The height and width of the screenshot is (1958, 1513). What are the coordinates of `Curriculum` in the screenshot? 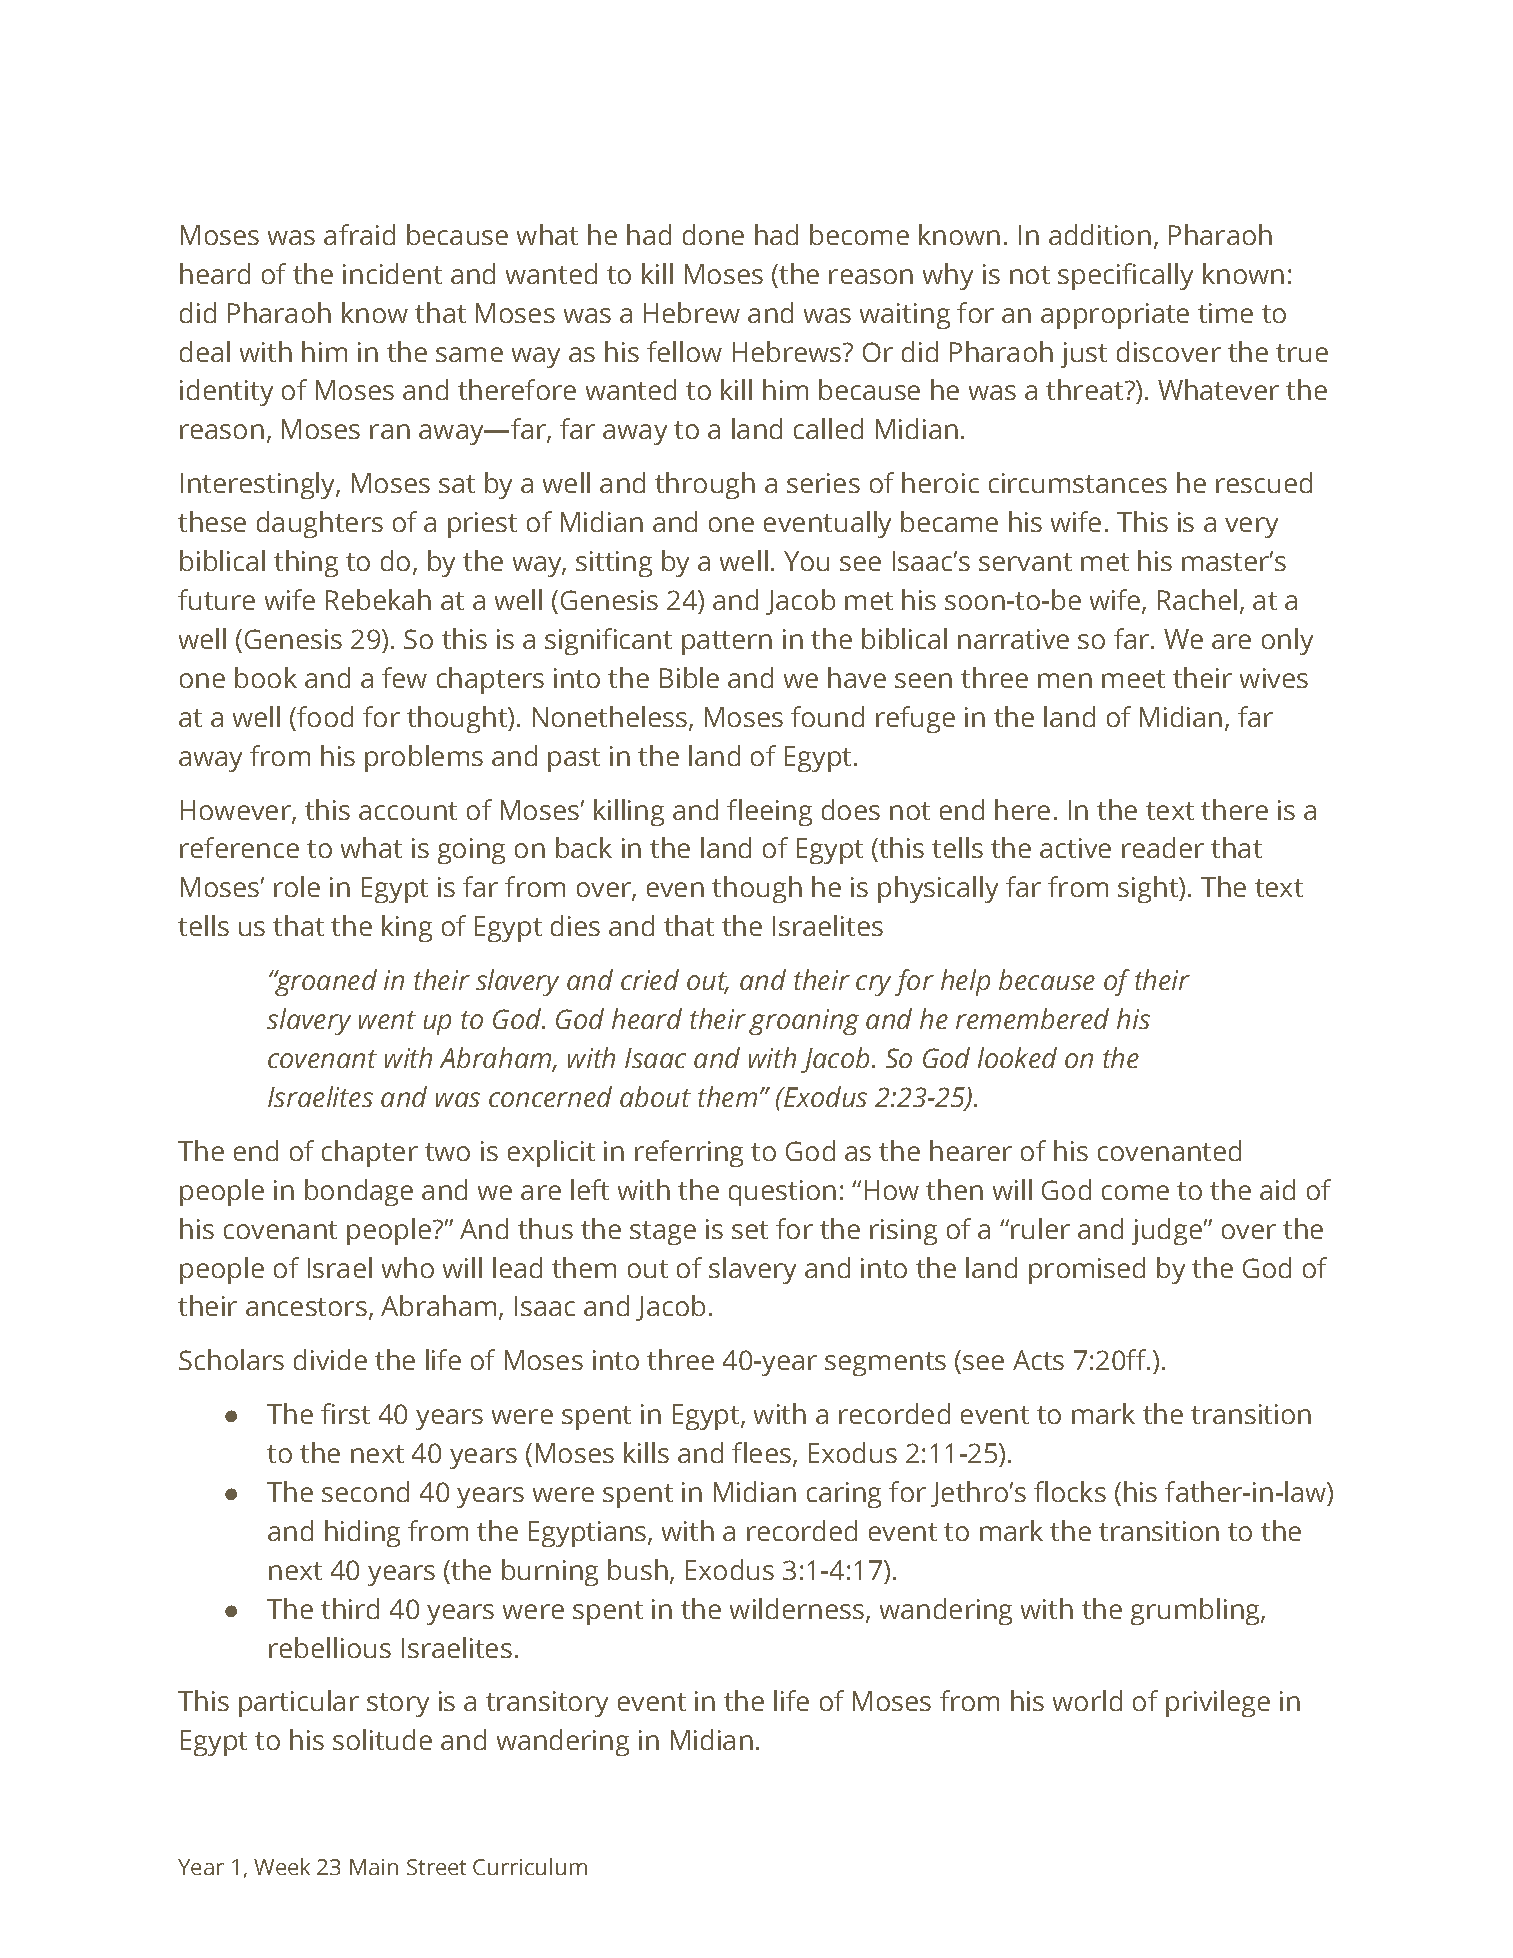 It's located at (530, 1866).
